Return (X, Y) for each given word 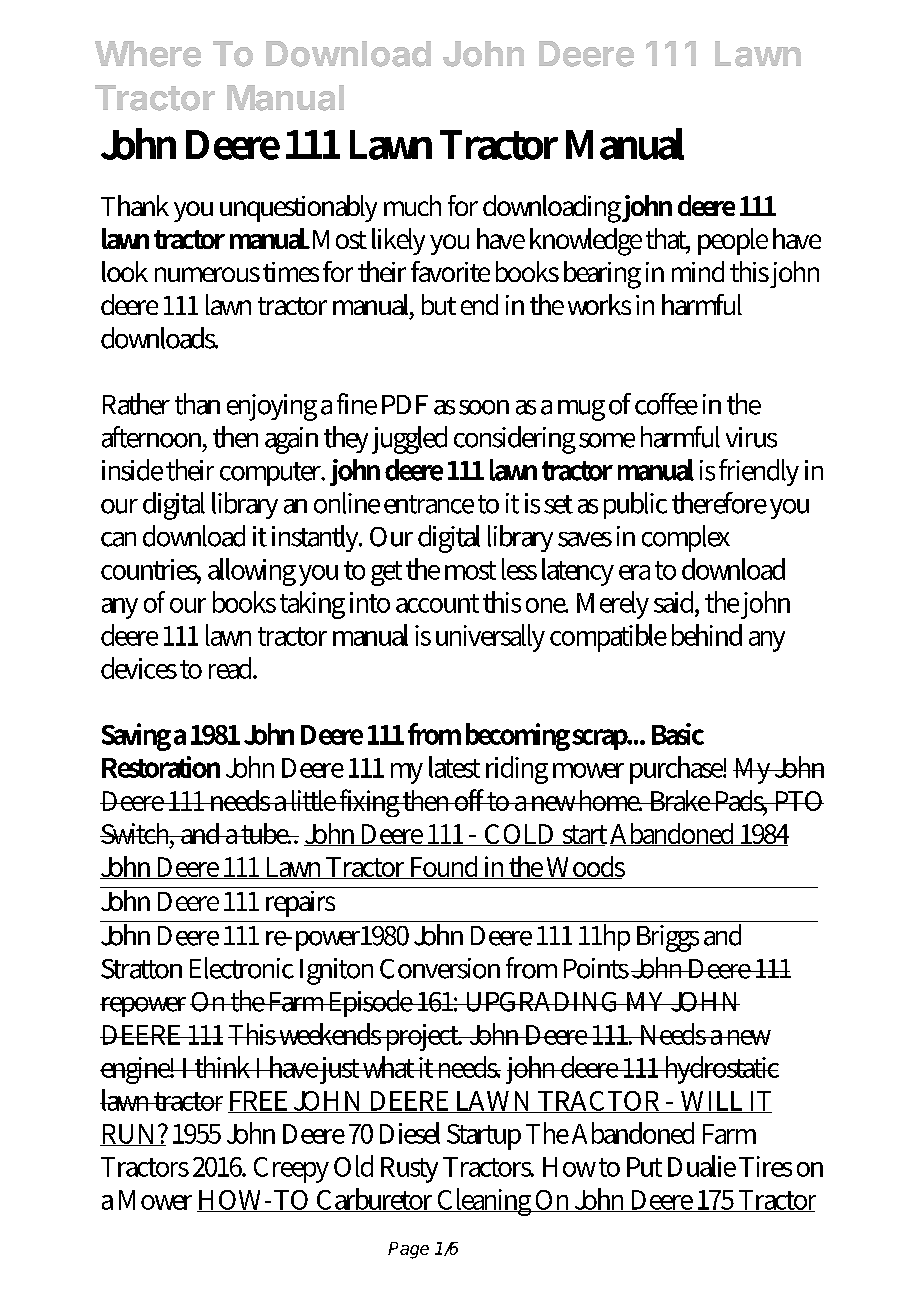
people (733, 241)
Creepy (291, 1170)
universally (490, 638)
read (232, 668)
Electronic (242, 968)
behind (707, 635)
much (412, 205)
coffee (666, 404)
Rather (136, 404)
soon (484, 407)
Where (148, 54)
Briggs (668, 938)
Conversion (440, 968)
